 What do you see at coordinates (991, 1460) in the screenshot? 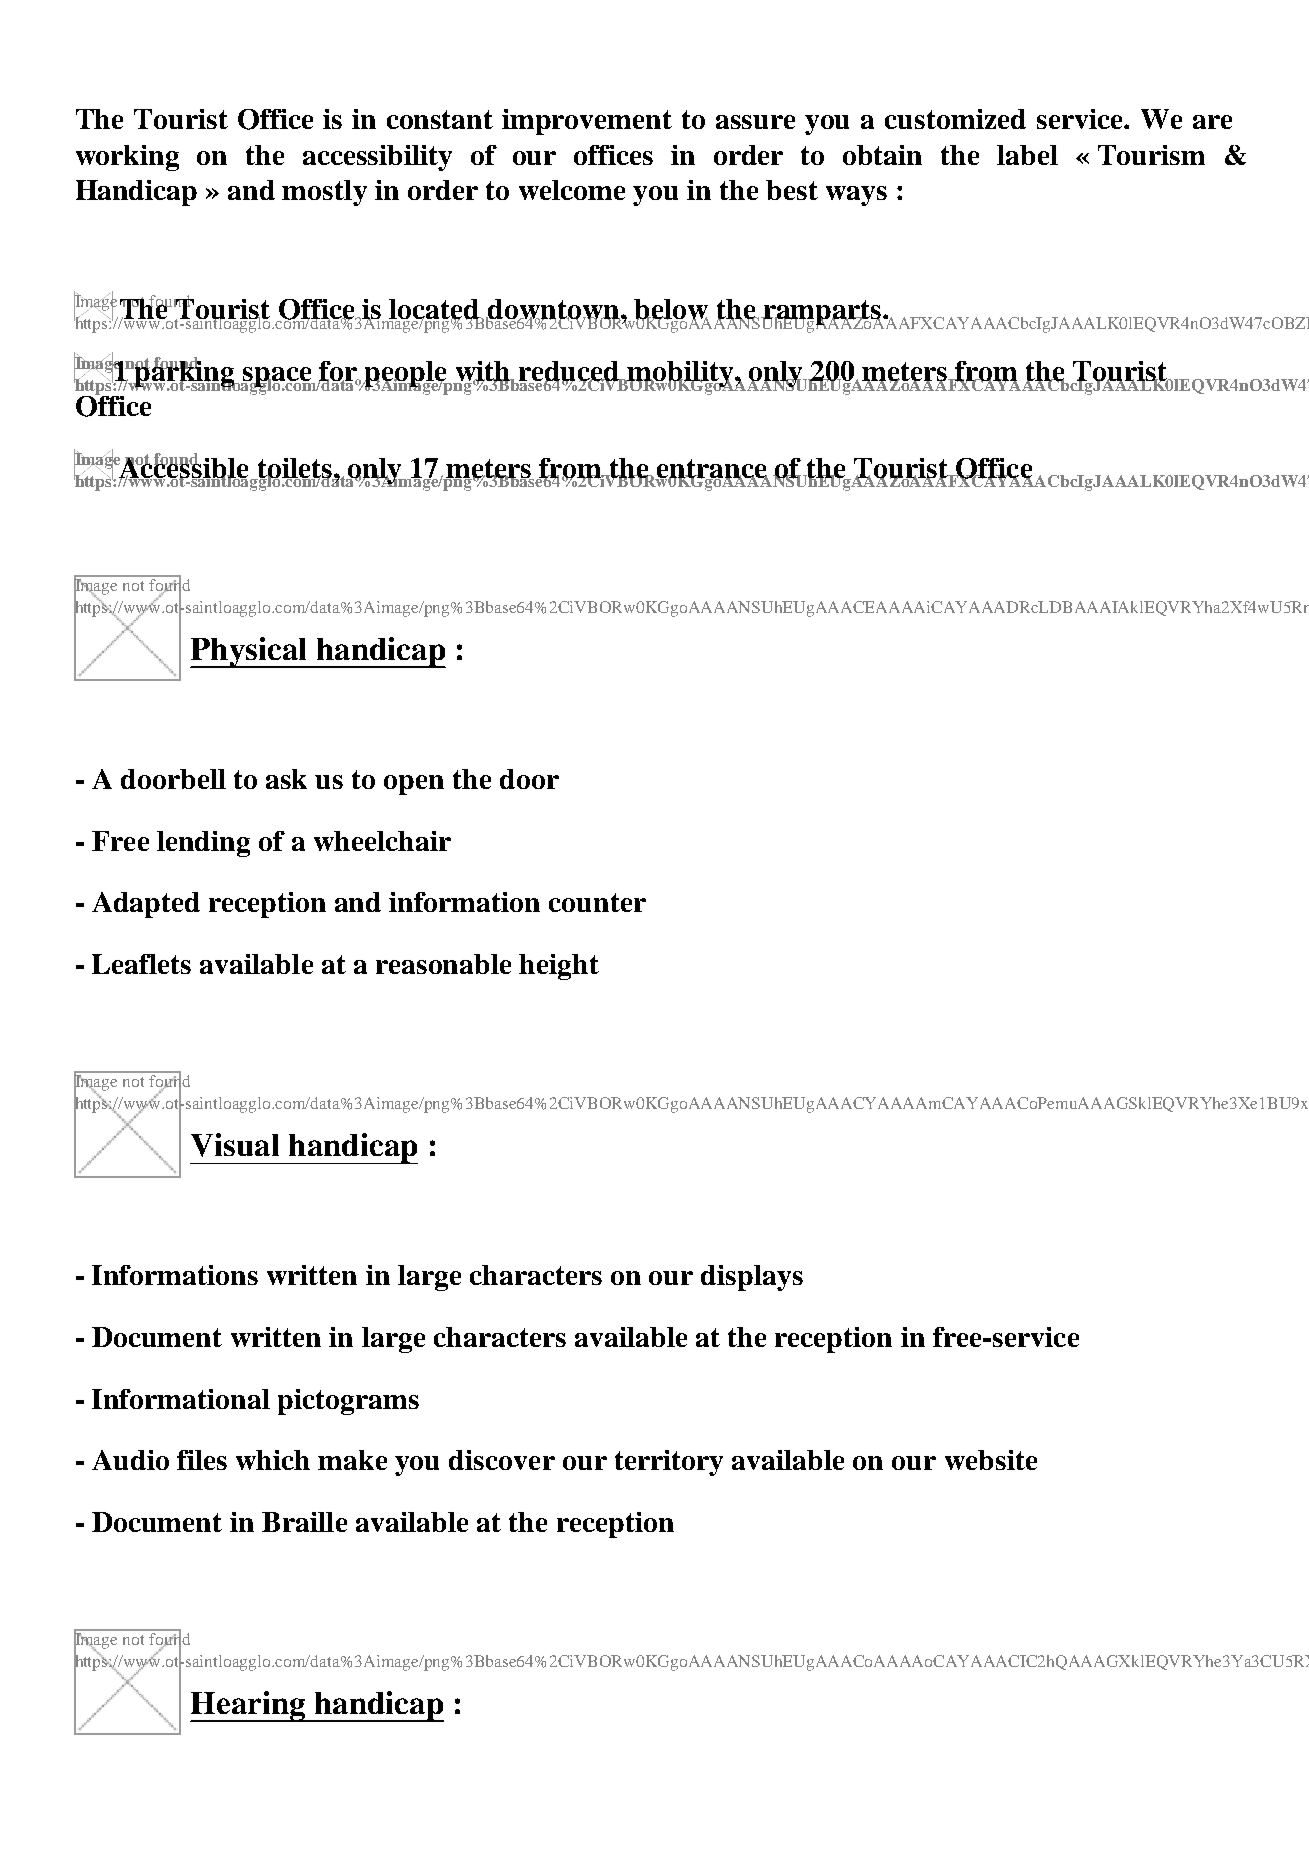
I see `website` at bounding box center [991, 1460].
